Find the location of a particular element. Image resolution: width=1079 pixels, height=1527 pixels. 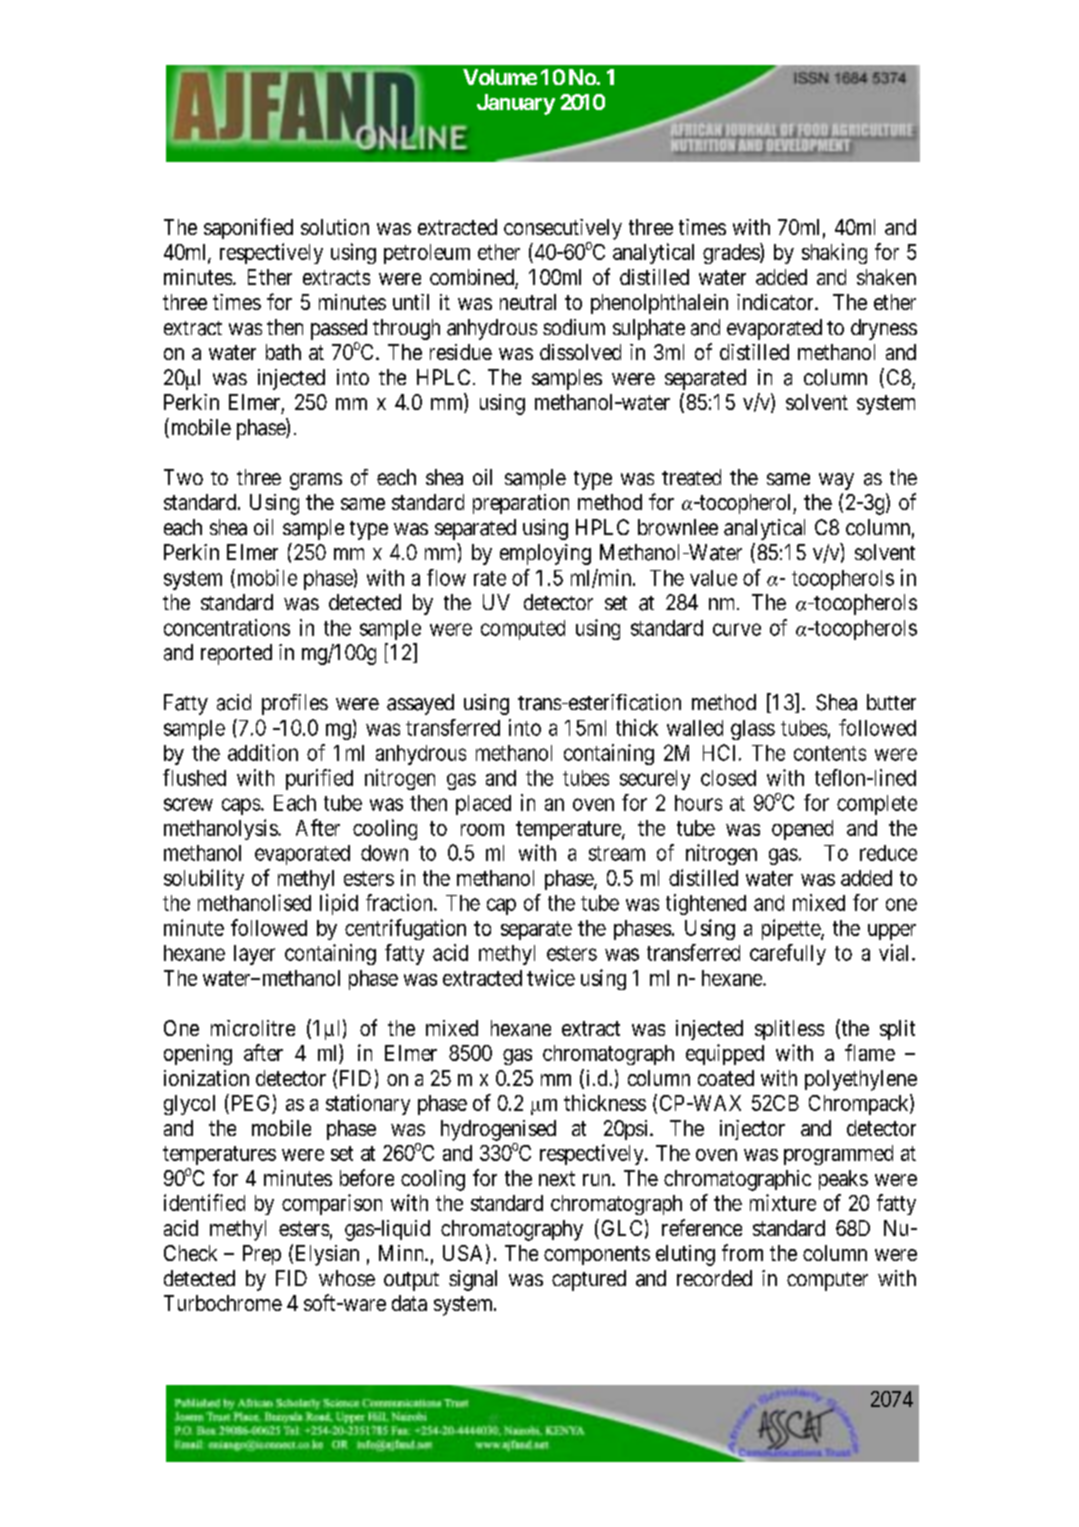

computer is located at coordinates (827, 1281).
